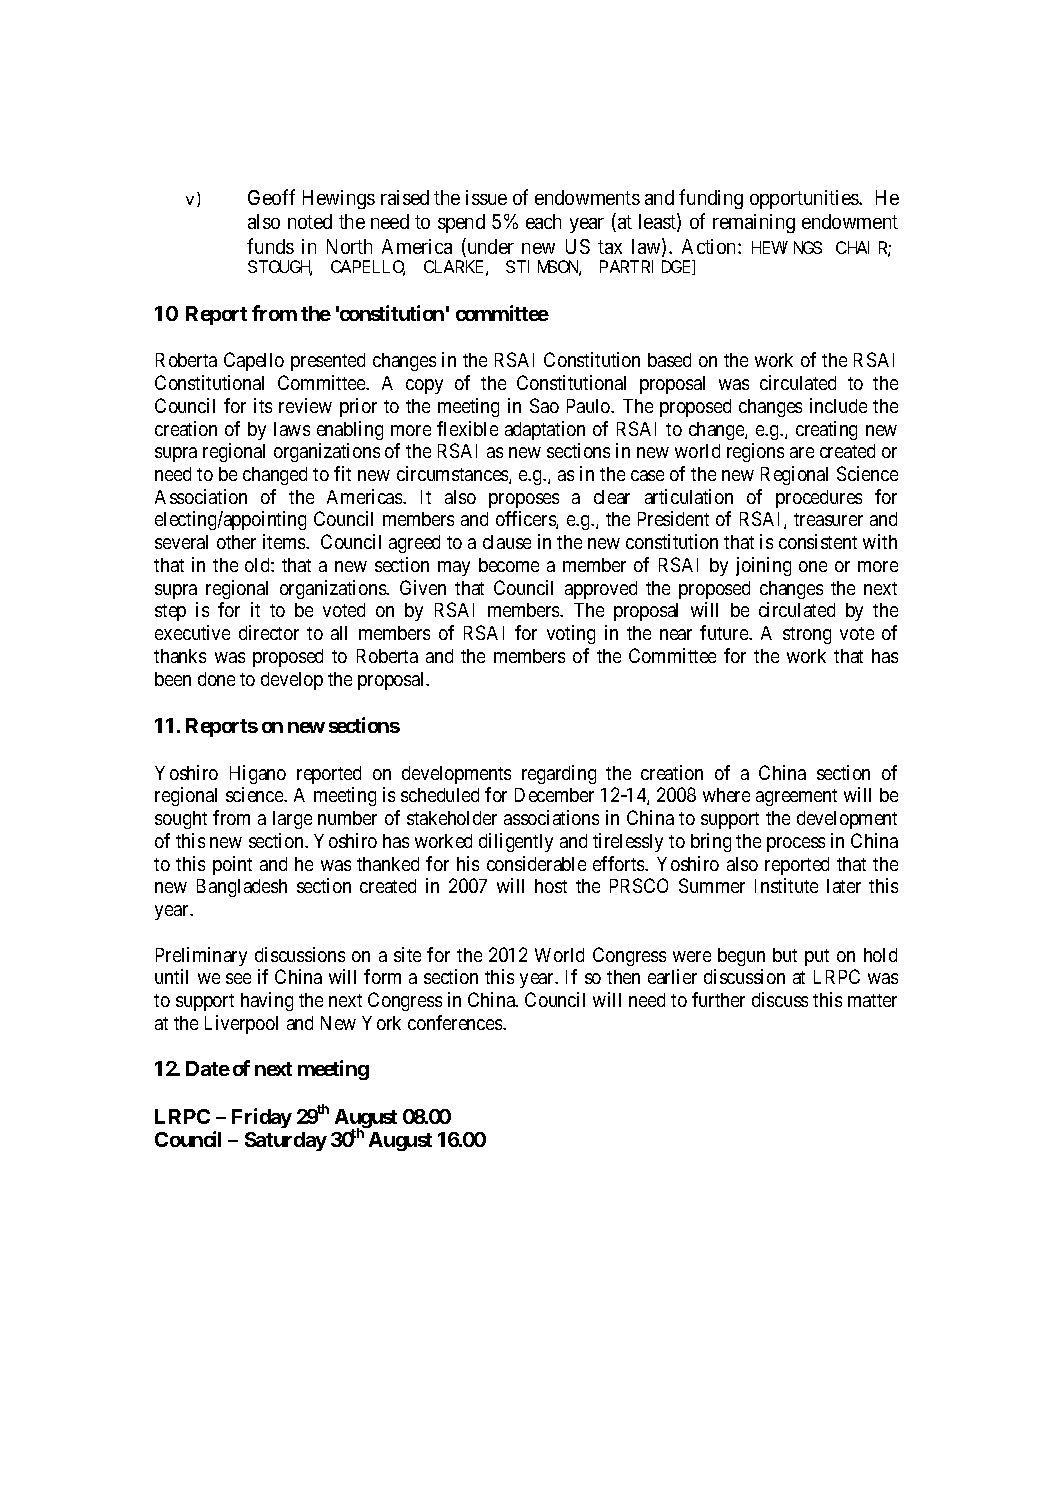  What do you see at coordinates (262, 1118) in the screenshot?
I see `Friday` at bounding box center [262, 1118].
